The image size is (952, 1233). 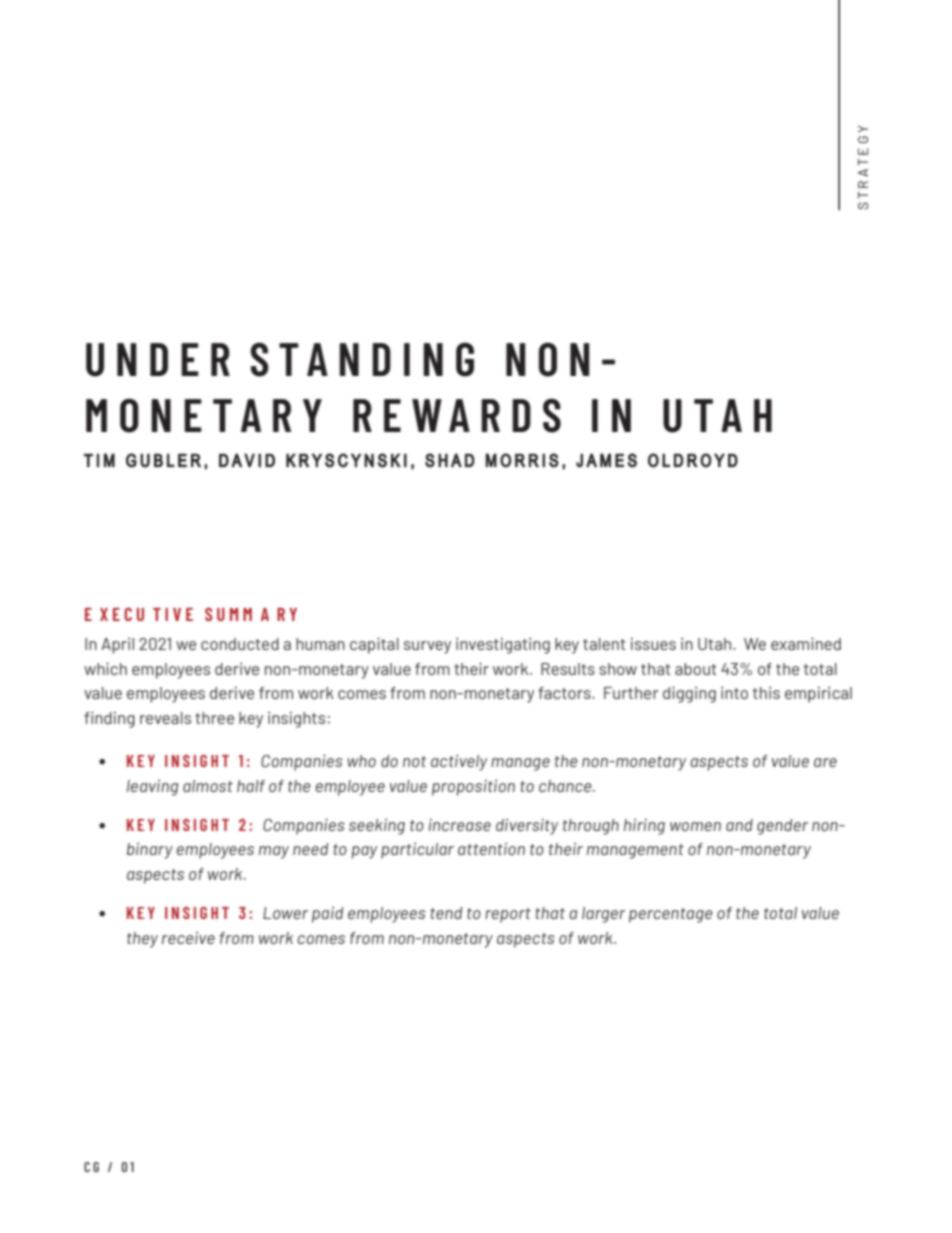 What do you see at coordinates (188, 938) in the screenshot?
I see `receive` at bounding box center [188, 938].
